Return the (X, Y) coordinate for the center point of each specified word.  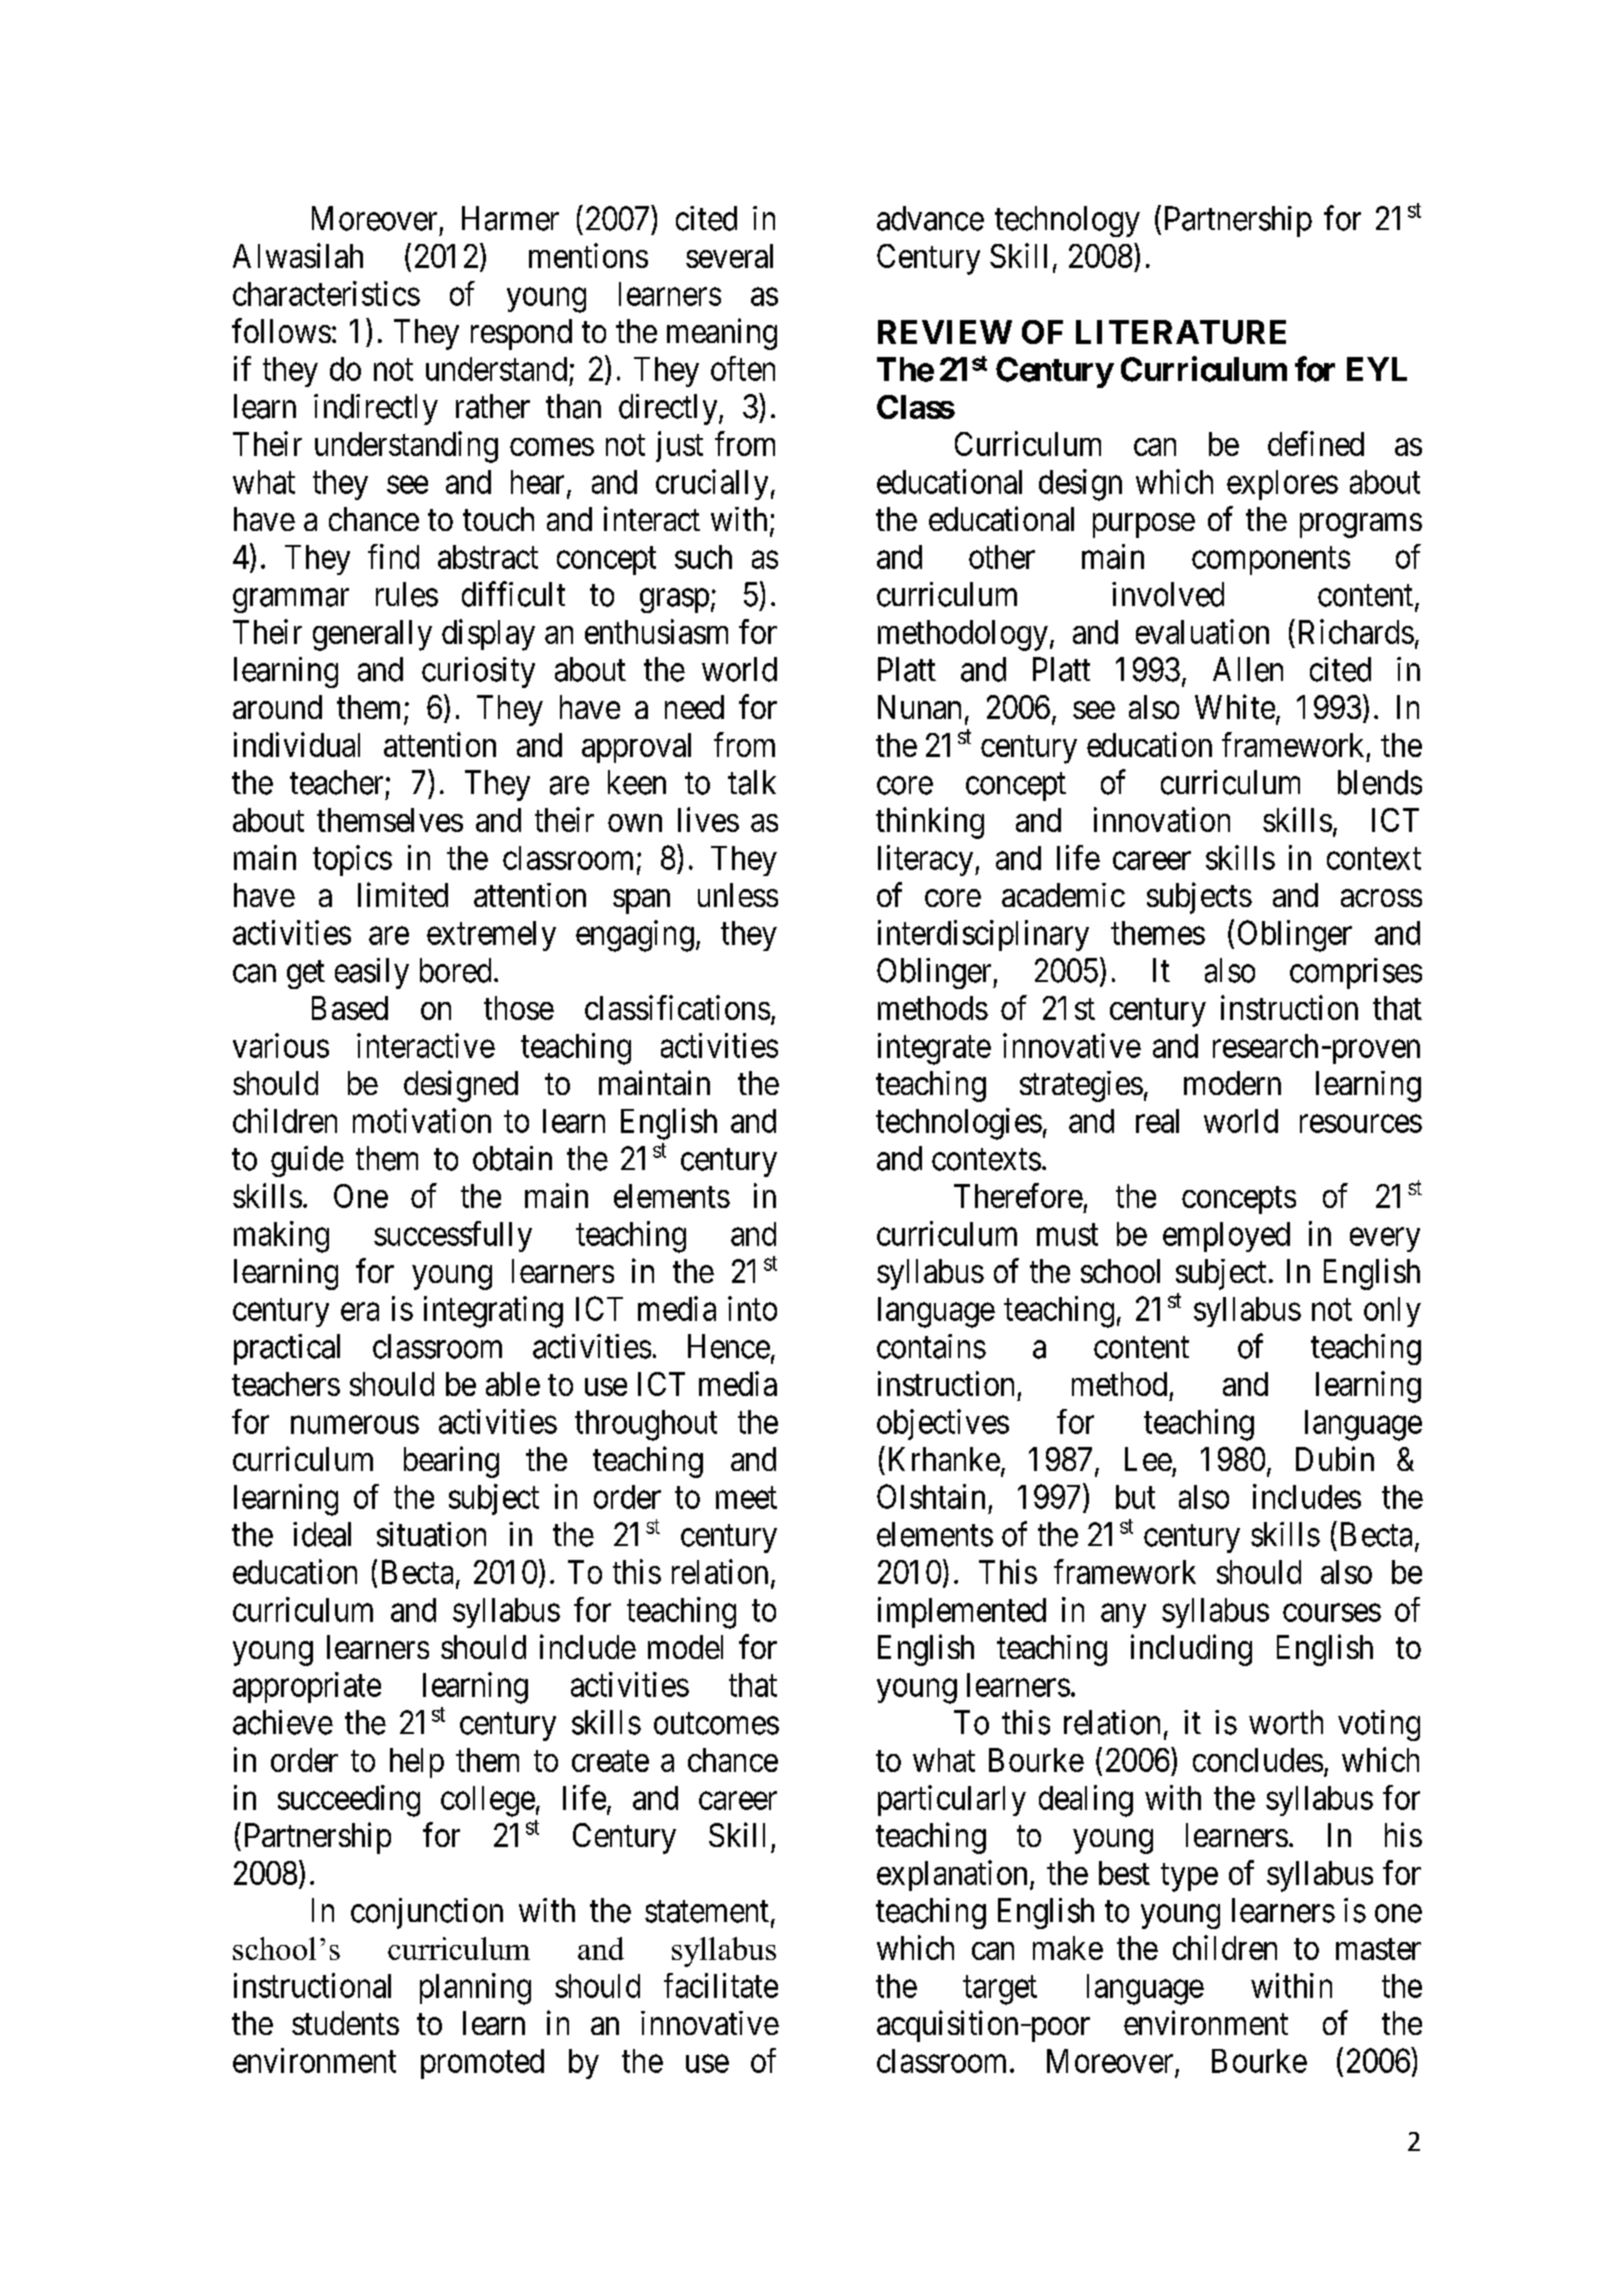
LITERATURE (1181, 332)
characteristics (326, 293)
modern (1232, 1083)
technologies (959, 1124)
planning (475, 1989)
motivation (422, 1120)
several (729, 256)
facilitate (721, 1985)
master (1378, 1949)
